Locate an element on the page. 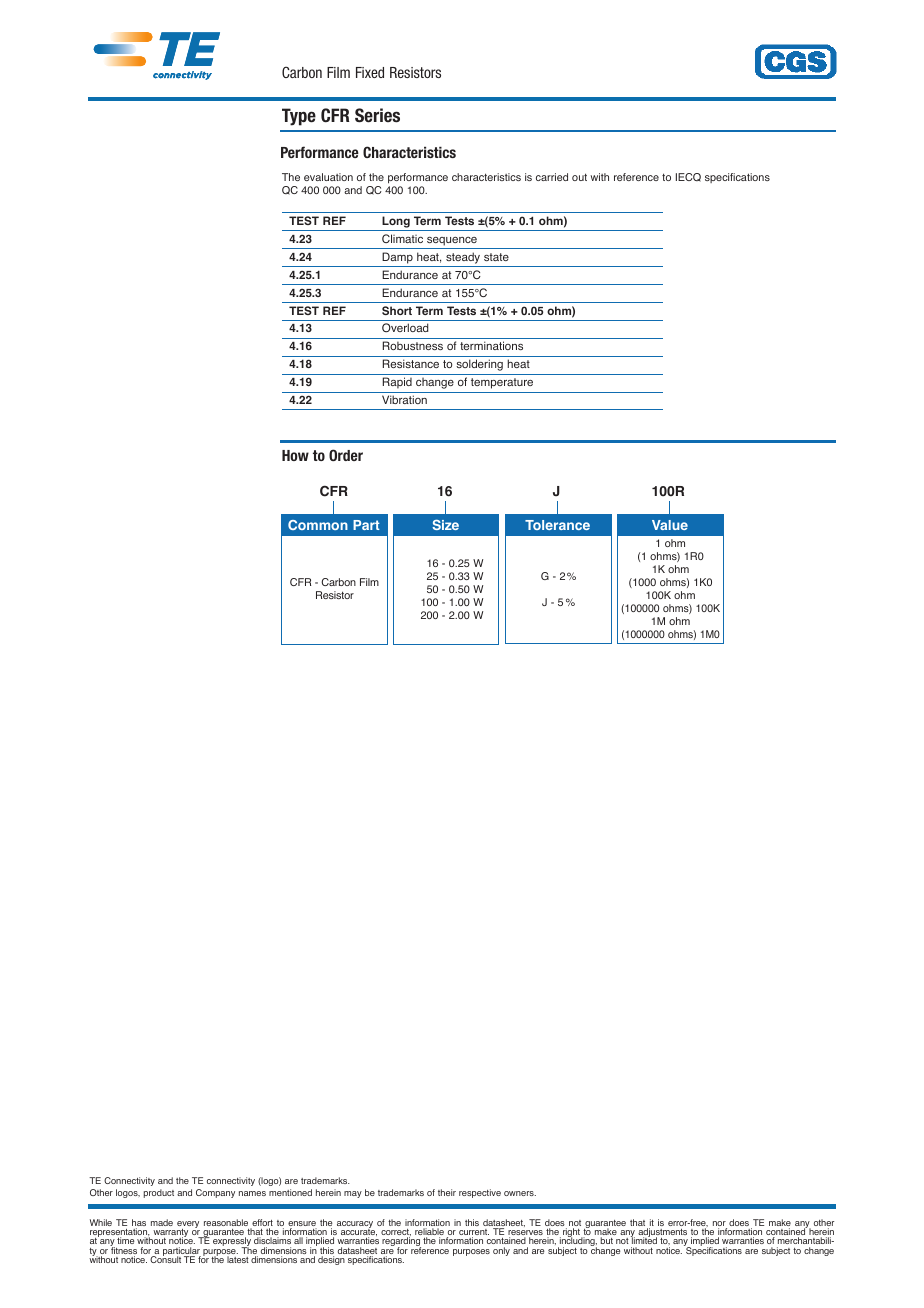  Value is located at coordinates (670, 525).
